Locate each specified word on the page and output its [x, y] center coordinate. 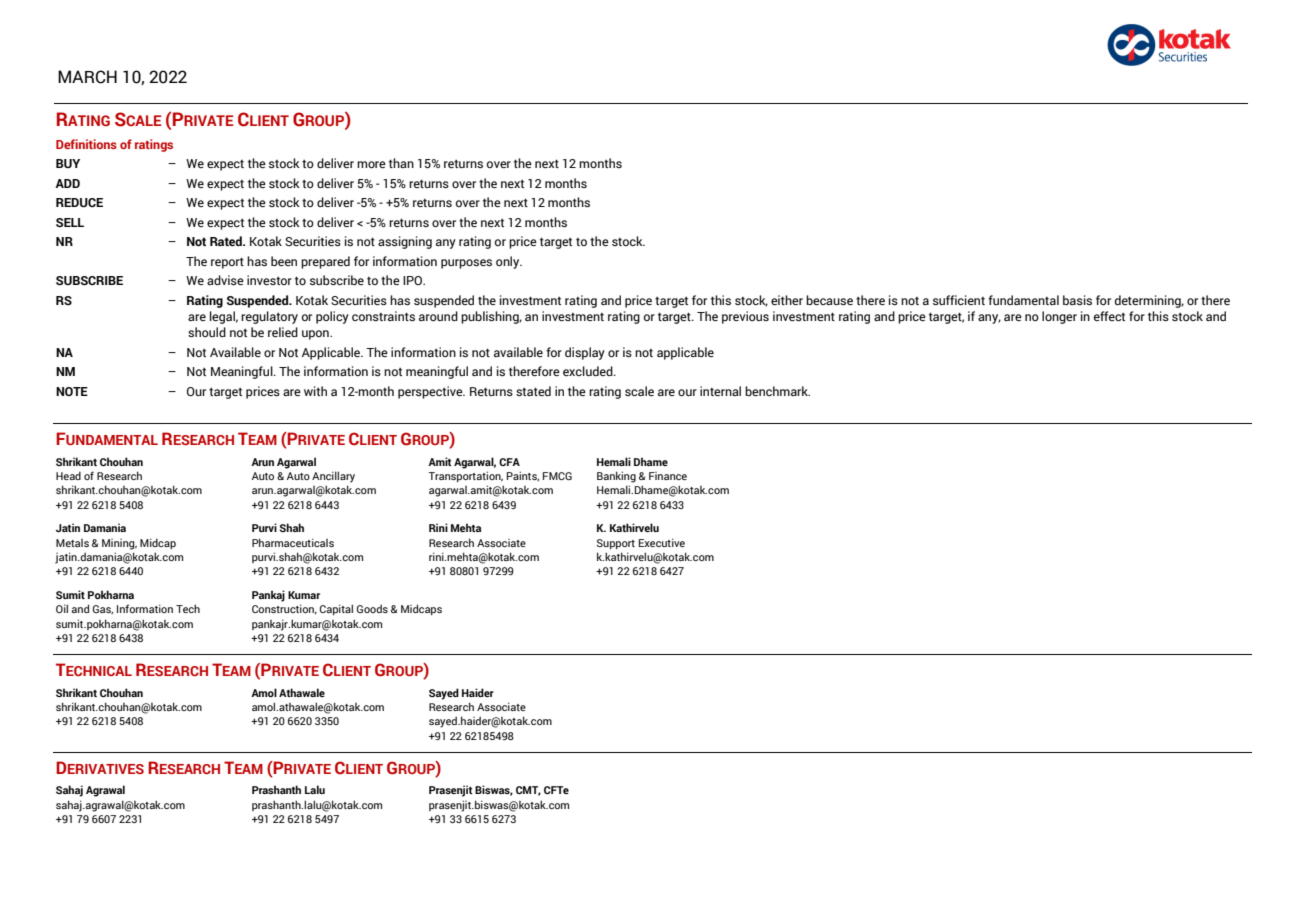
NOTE [72, 391]
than [401, 163]
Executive [662, 542]
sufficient [959, 300]
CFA [509, 462]
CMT [528, 791]
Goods [372, 608]
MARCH [87, 77]
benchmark [777, 391]
